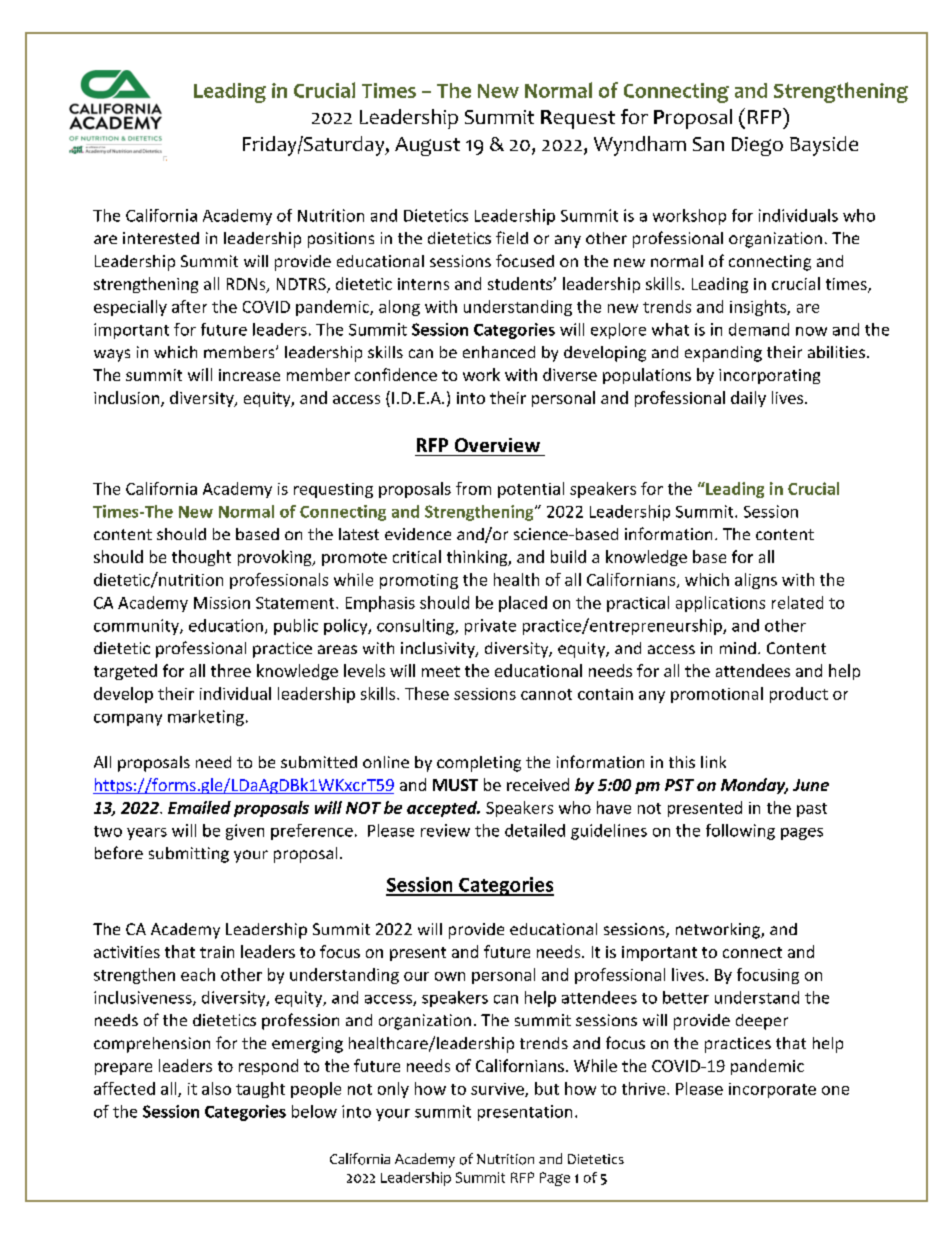  Describe the element at coordinates (738, 648) in the screenshot. I see `mind` at that location.
